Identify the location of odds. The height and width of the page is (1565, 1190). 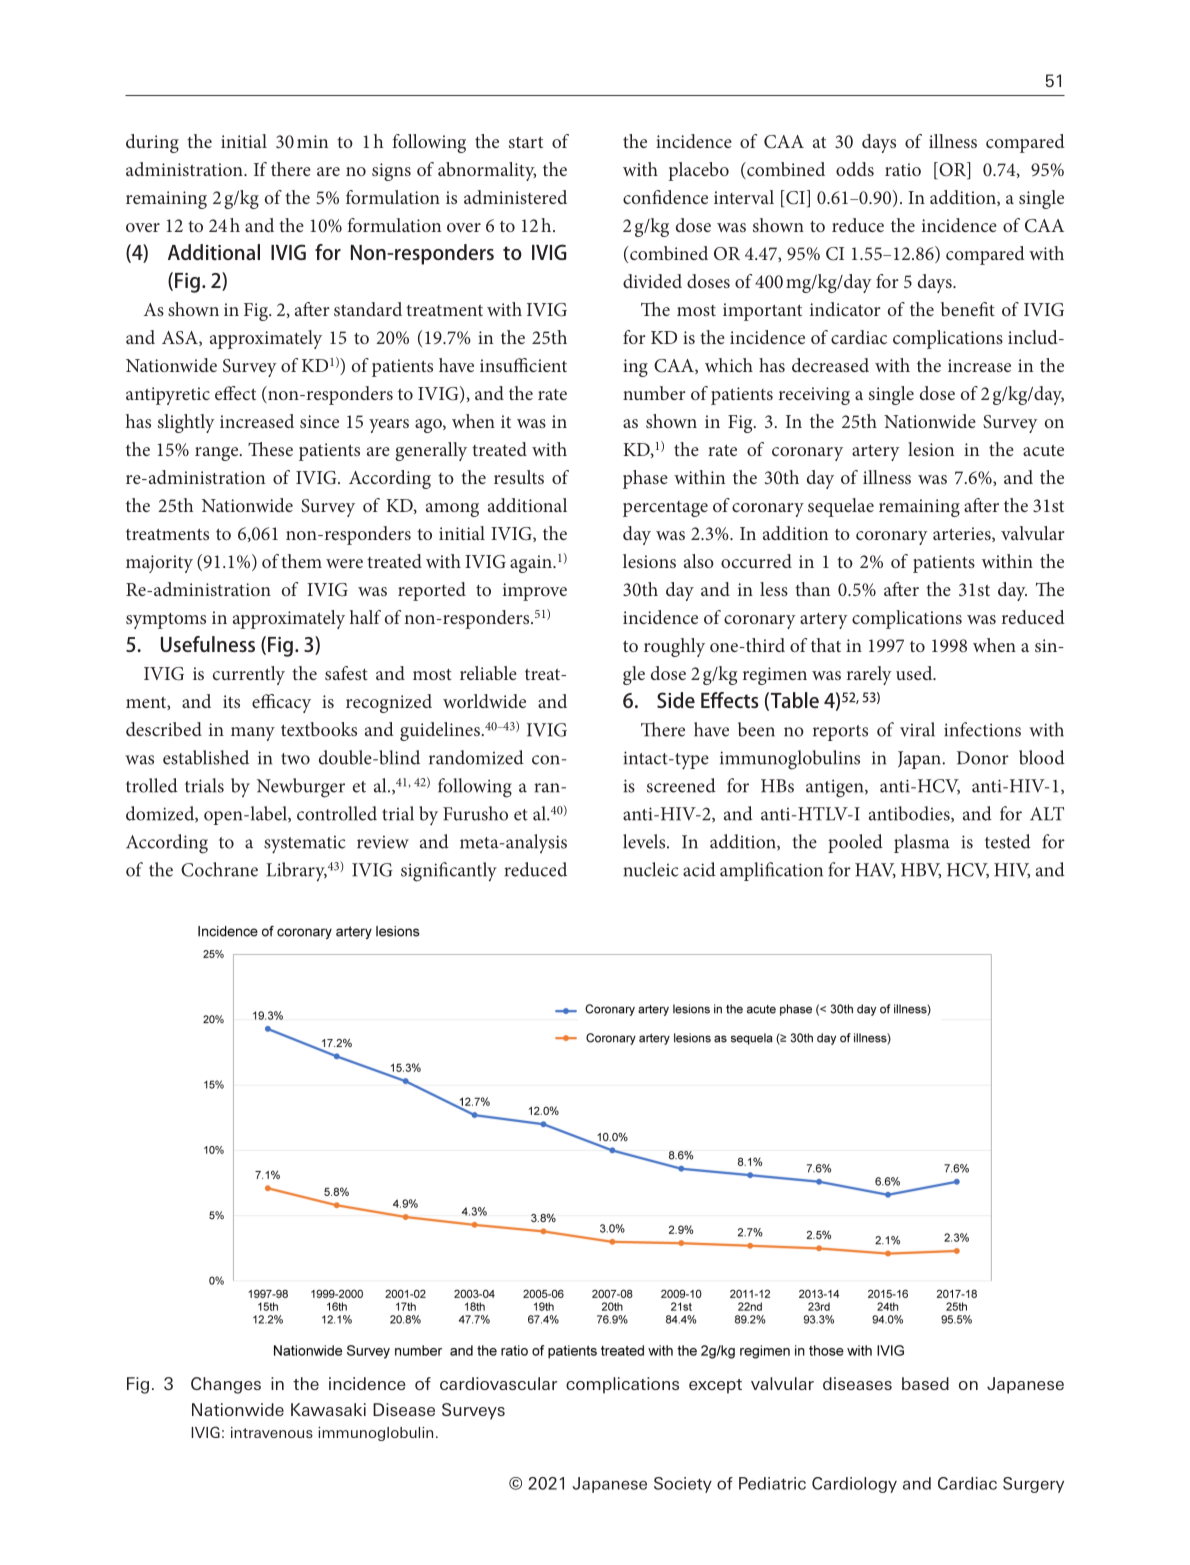
(855, 169).
